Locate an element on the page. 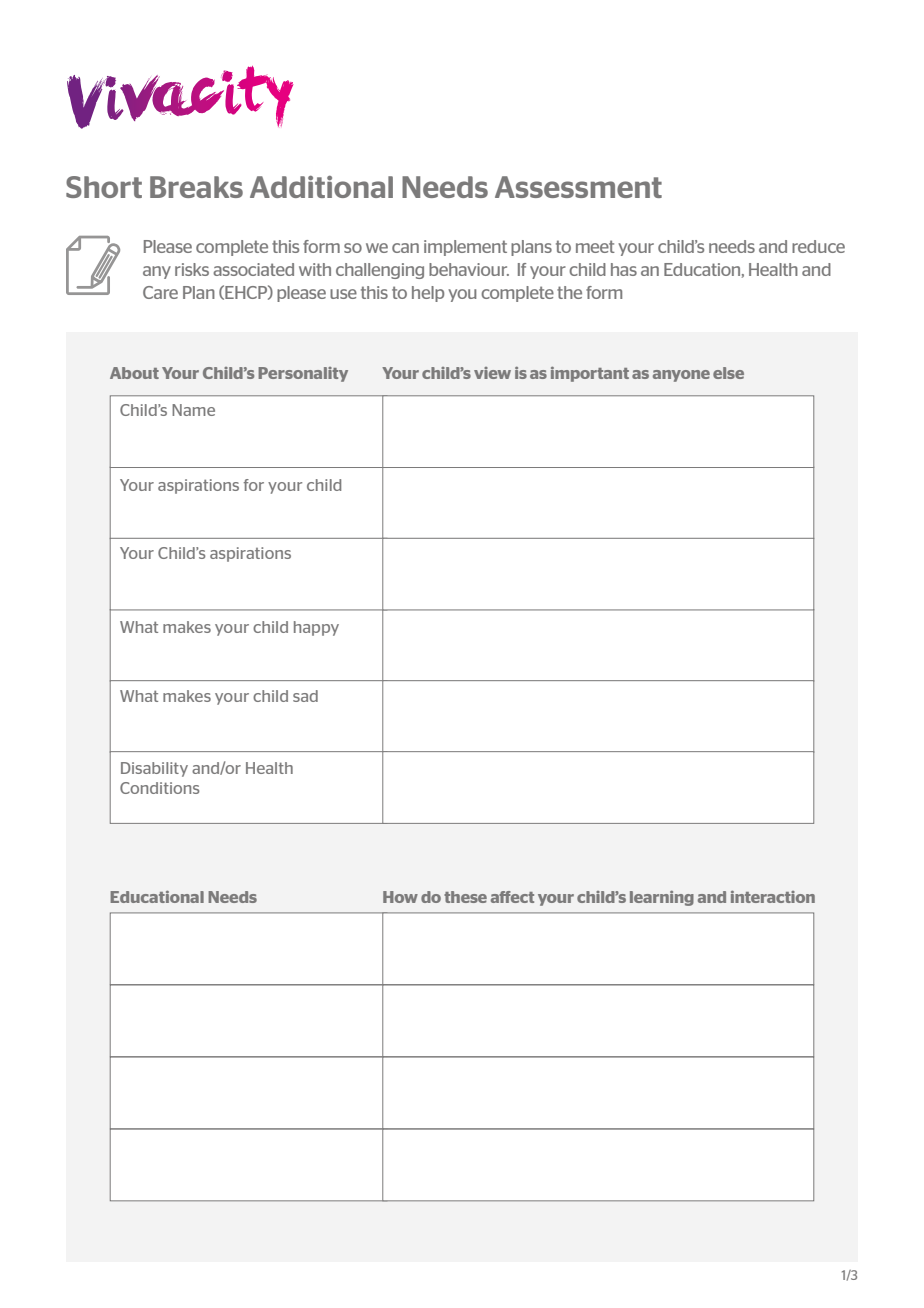 Image resolution: width=924 pixels, height=1308 pixels. Conditions is located at coordinates (159, 788).
